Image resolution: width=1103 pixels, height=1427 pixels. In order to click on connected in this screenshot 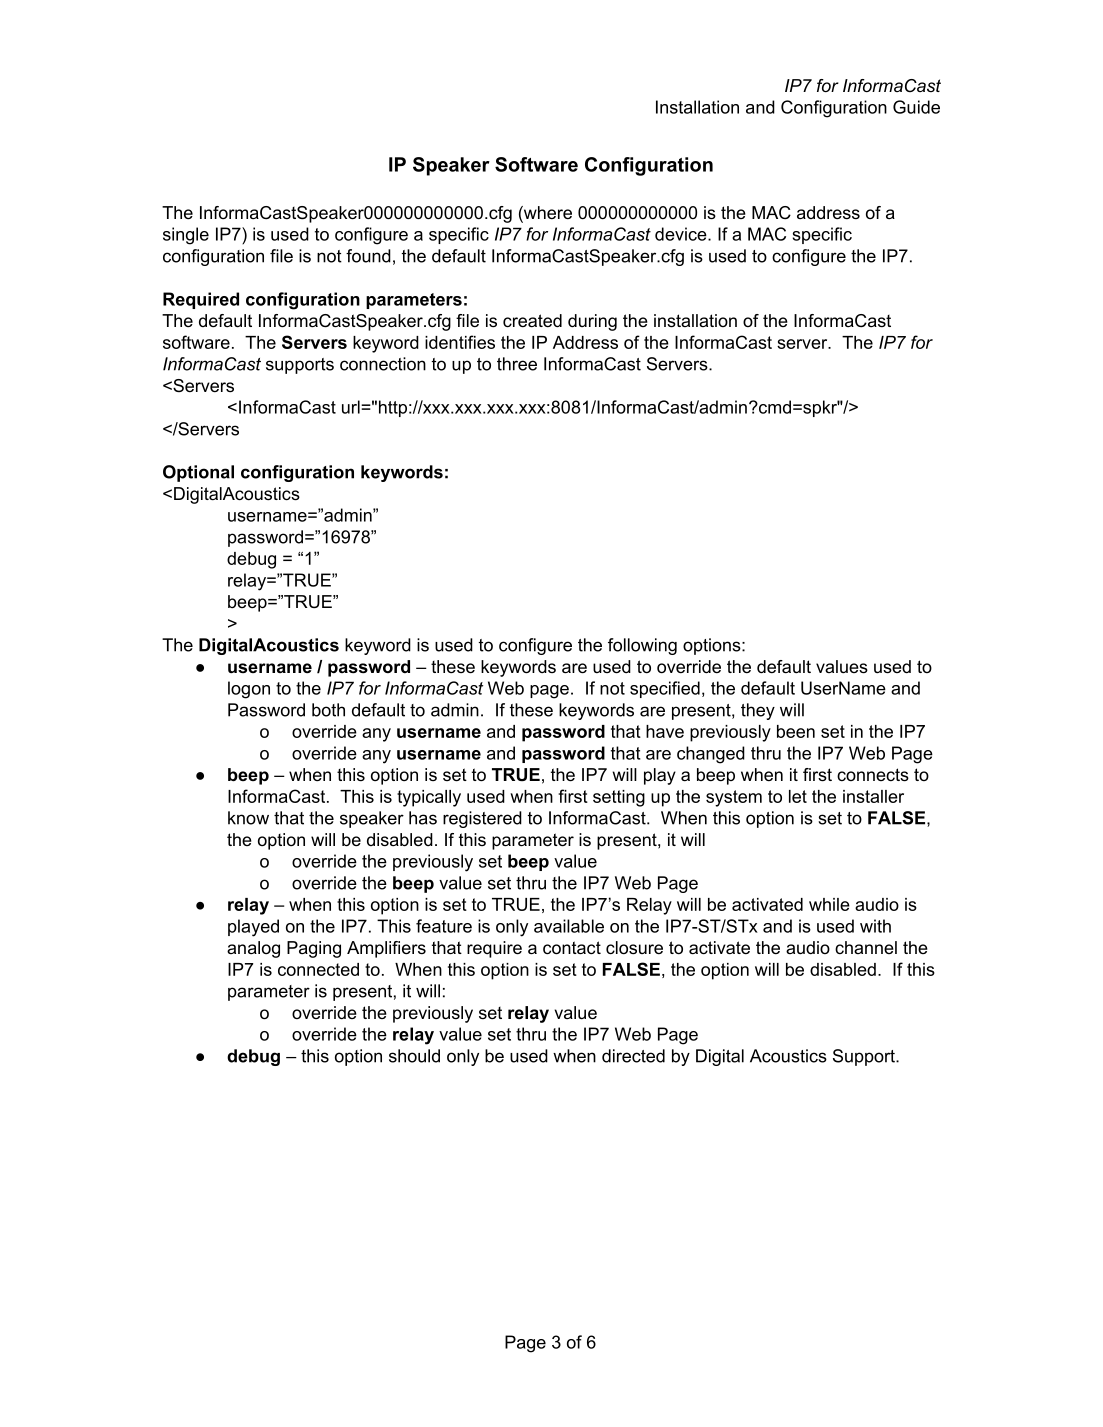, I will do `click(318, 969)`.
